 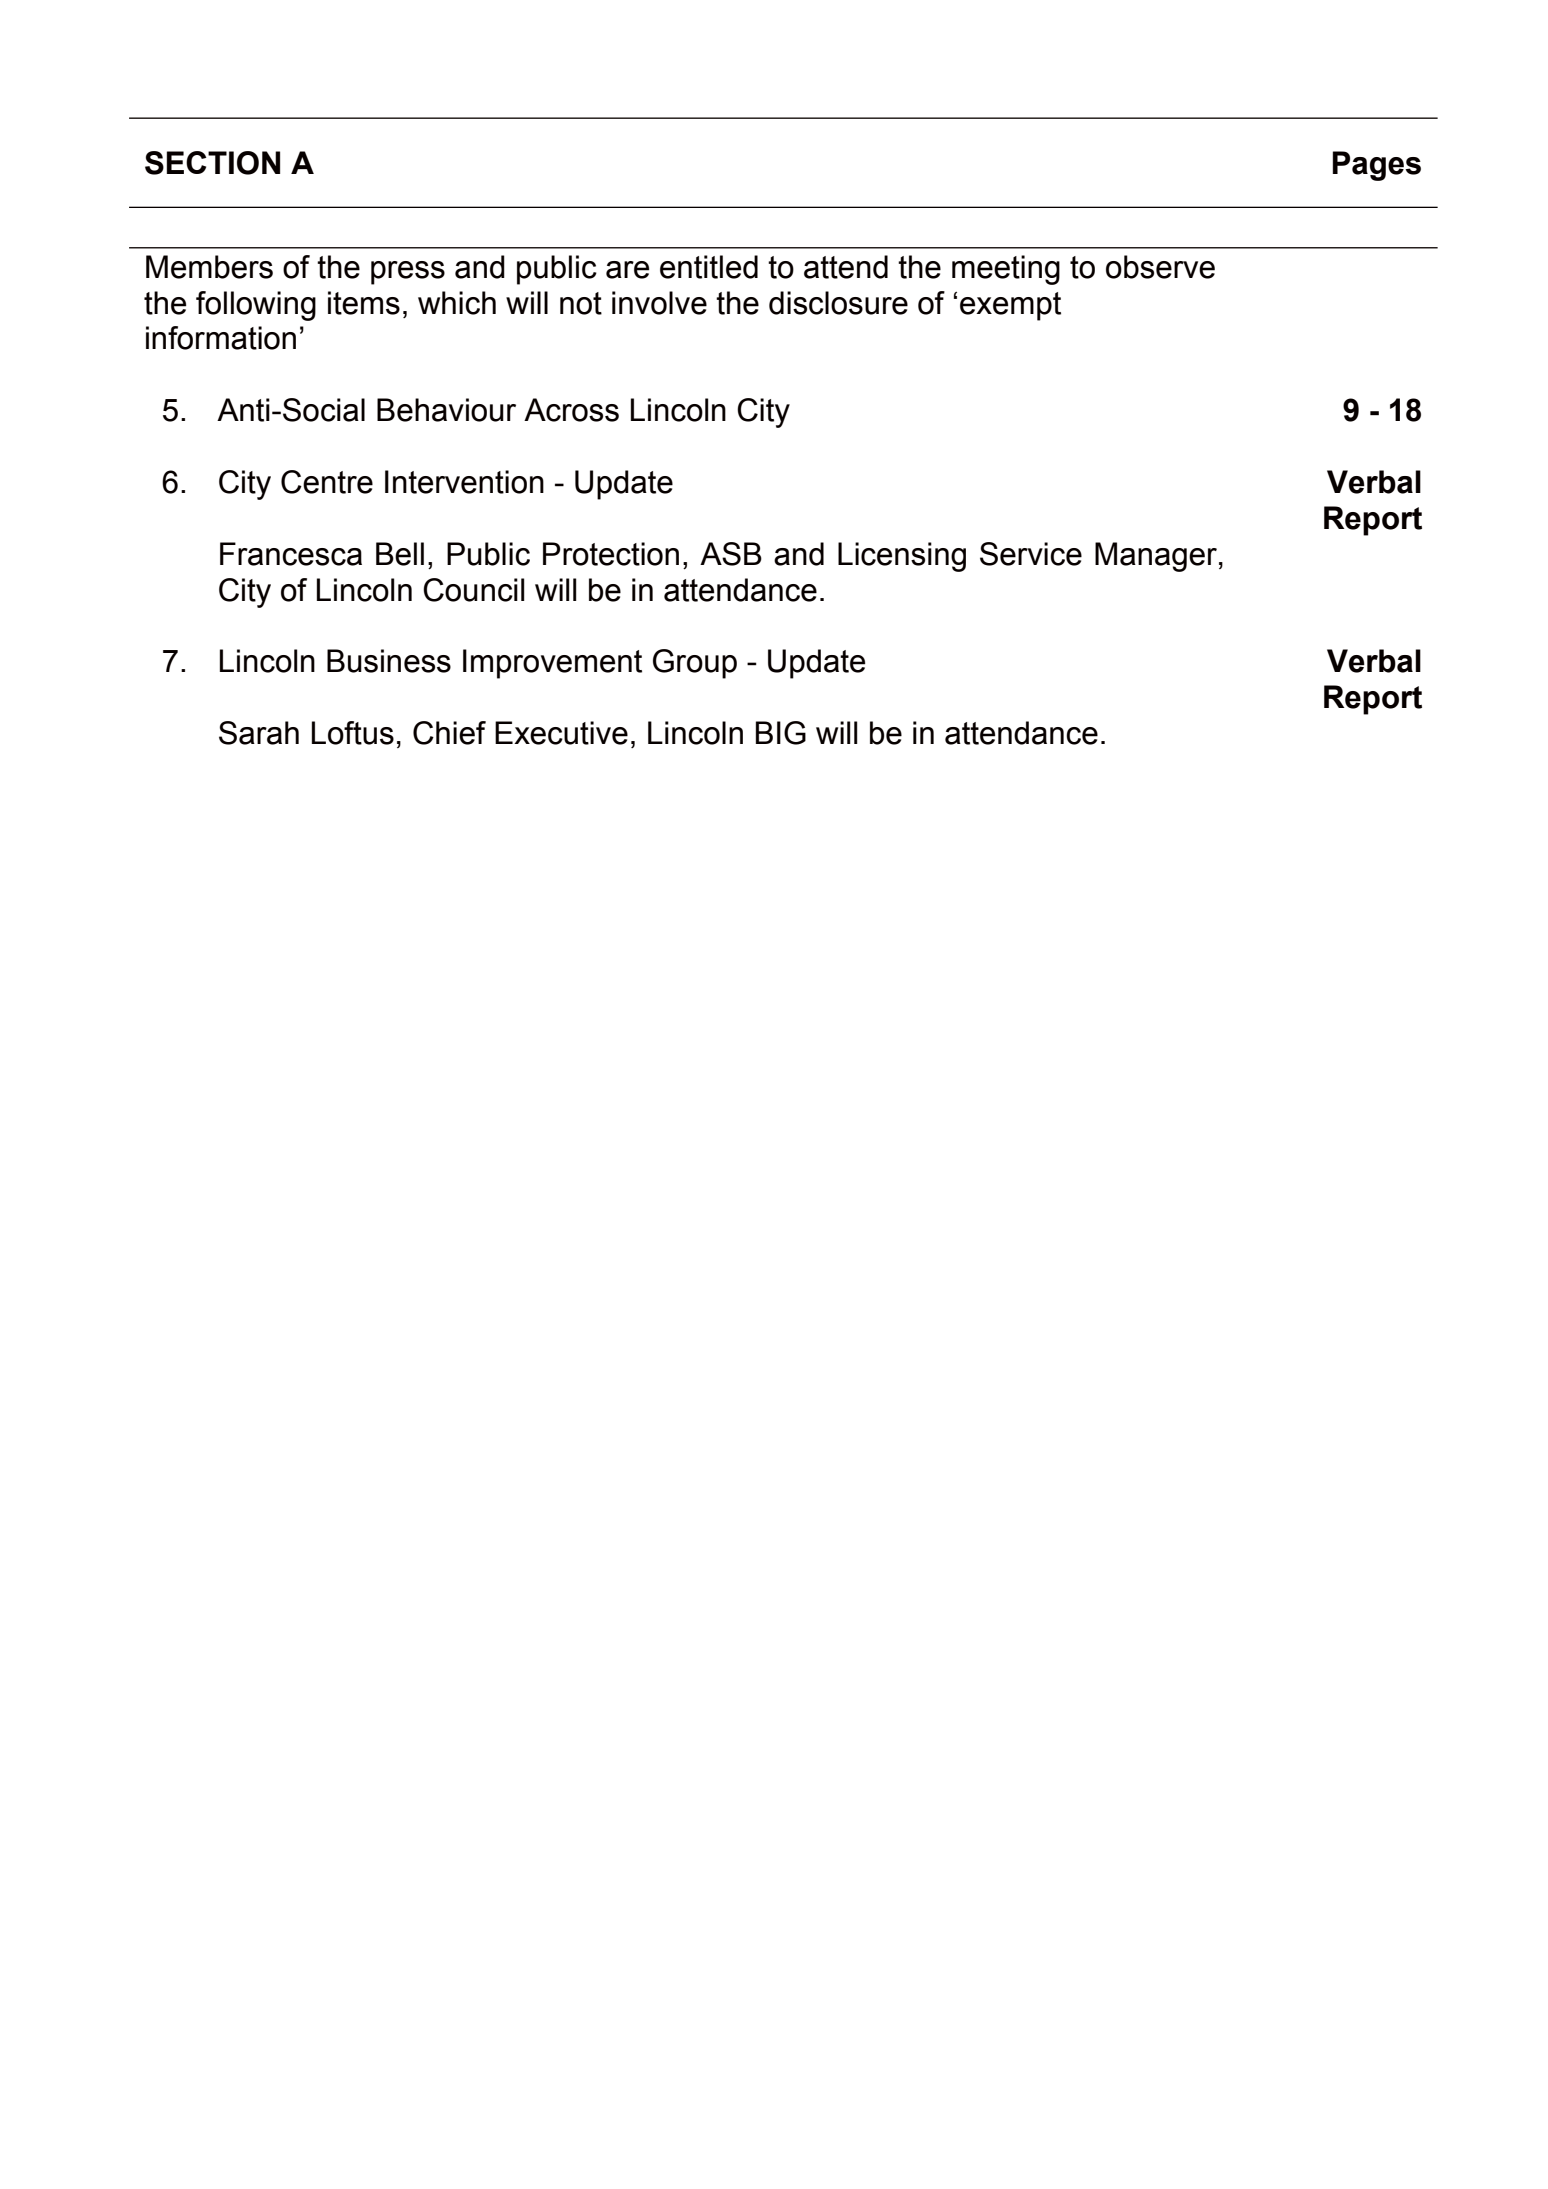 I want to click on Across, so click(x=571, y=410).
